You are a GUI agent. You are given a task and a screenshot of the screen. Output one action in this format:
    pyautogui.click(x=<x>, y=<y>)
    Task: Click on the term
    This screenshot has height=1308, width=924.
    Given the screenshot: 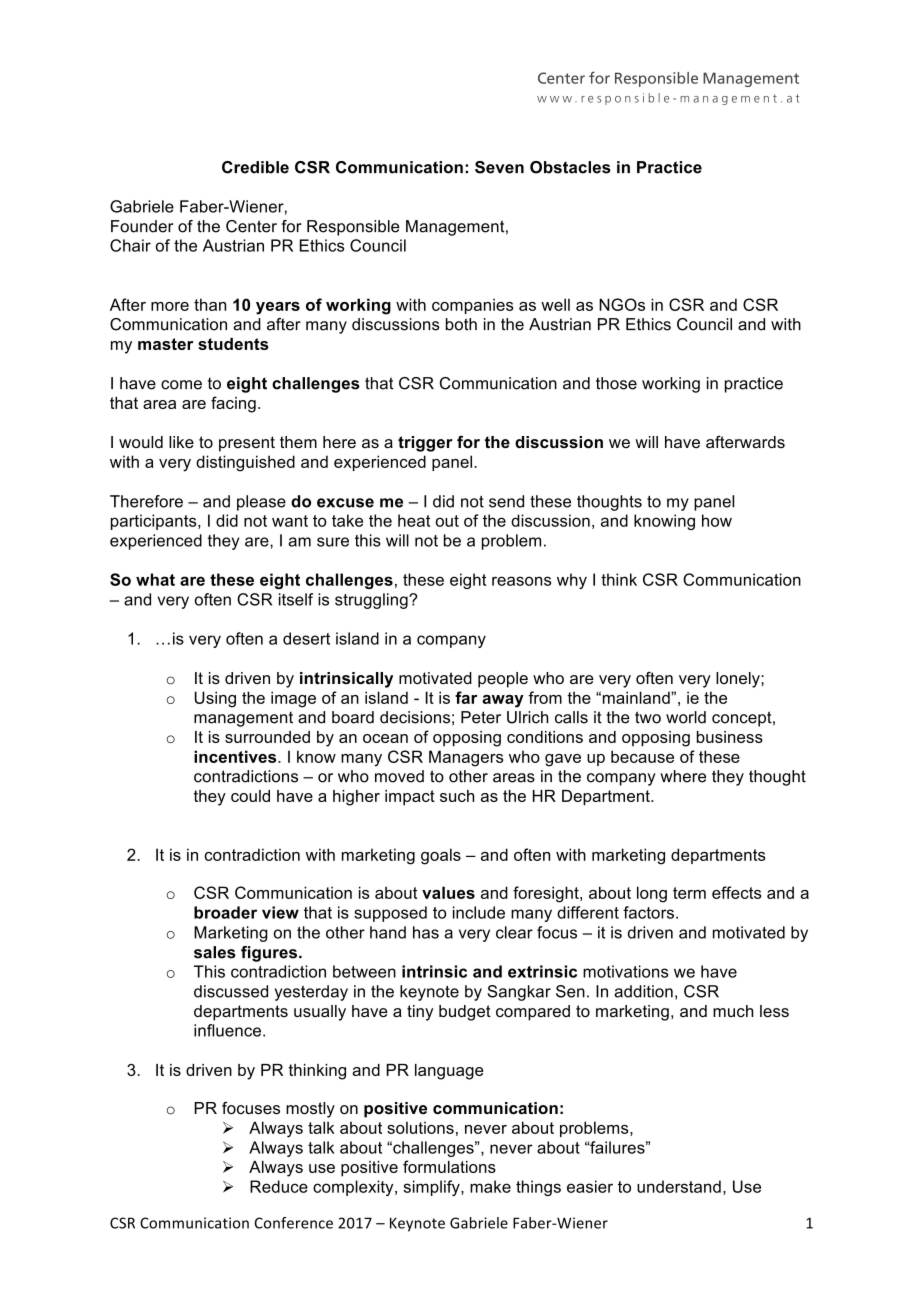 What is the action you would take?
    pyautogui.click(x=689, y=893)
